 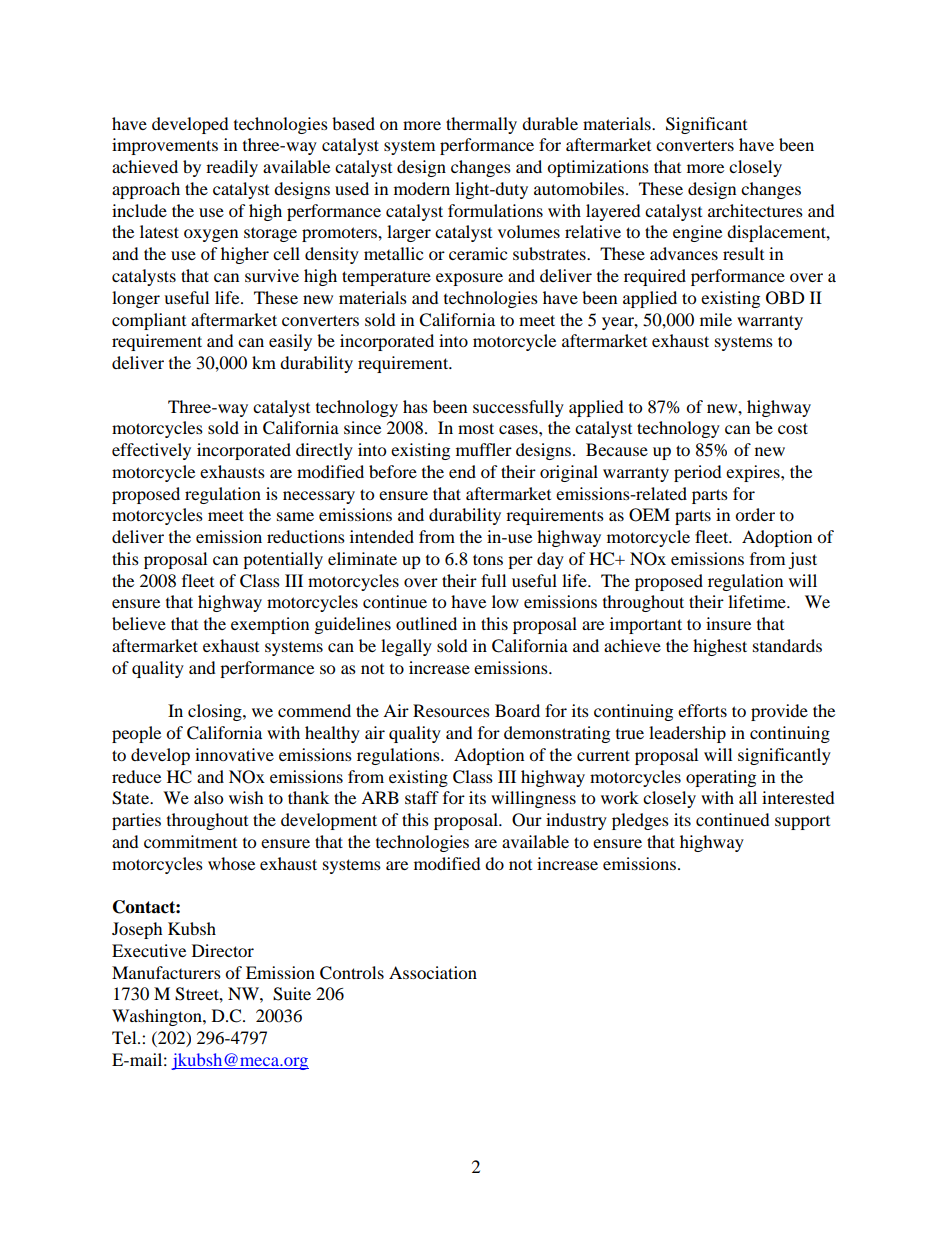 What do you see at coordinates (151, 451) in the image?
I see `effectively` at bounding box center [151, 451].
